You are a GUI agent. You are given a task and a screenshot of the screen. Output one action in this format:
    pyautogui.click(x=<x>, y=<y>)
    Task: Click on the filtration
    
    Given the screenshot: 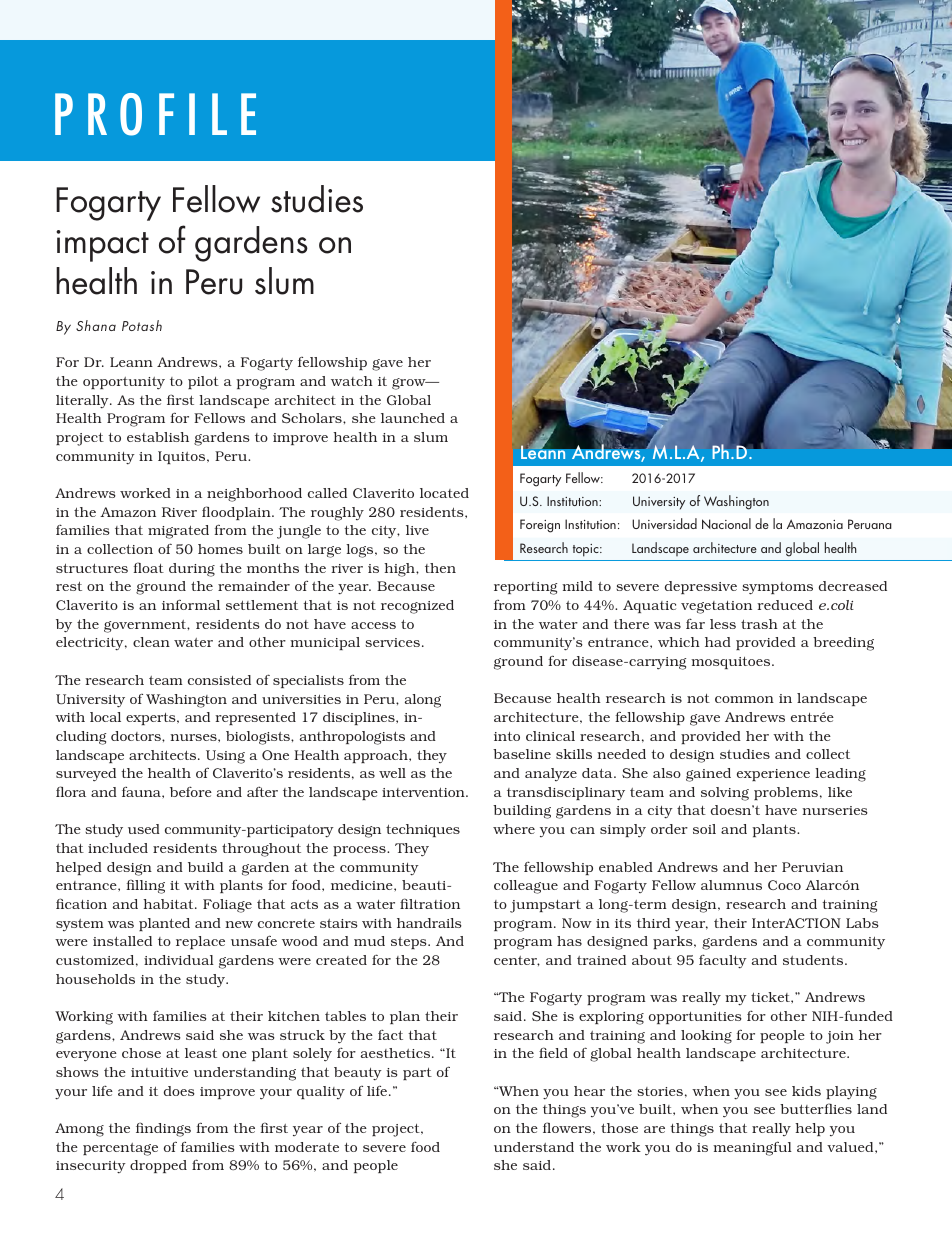 What is the action you would take?
    pyautogui.click(x=430, y=903)
